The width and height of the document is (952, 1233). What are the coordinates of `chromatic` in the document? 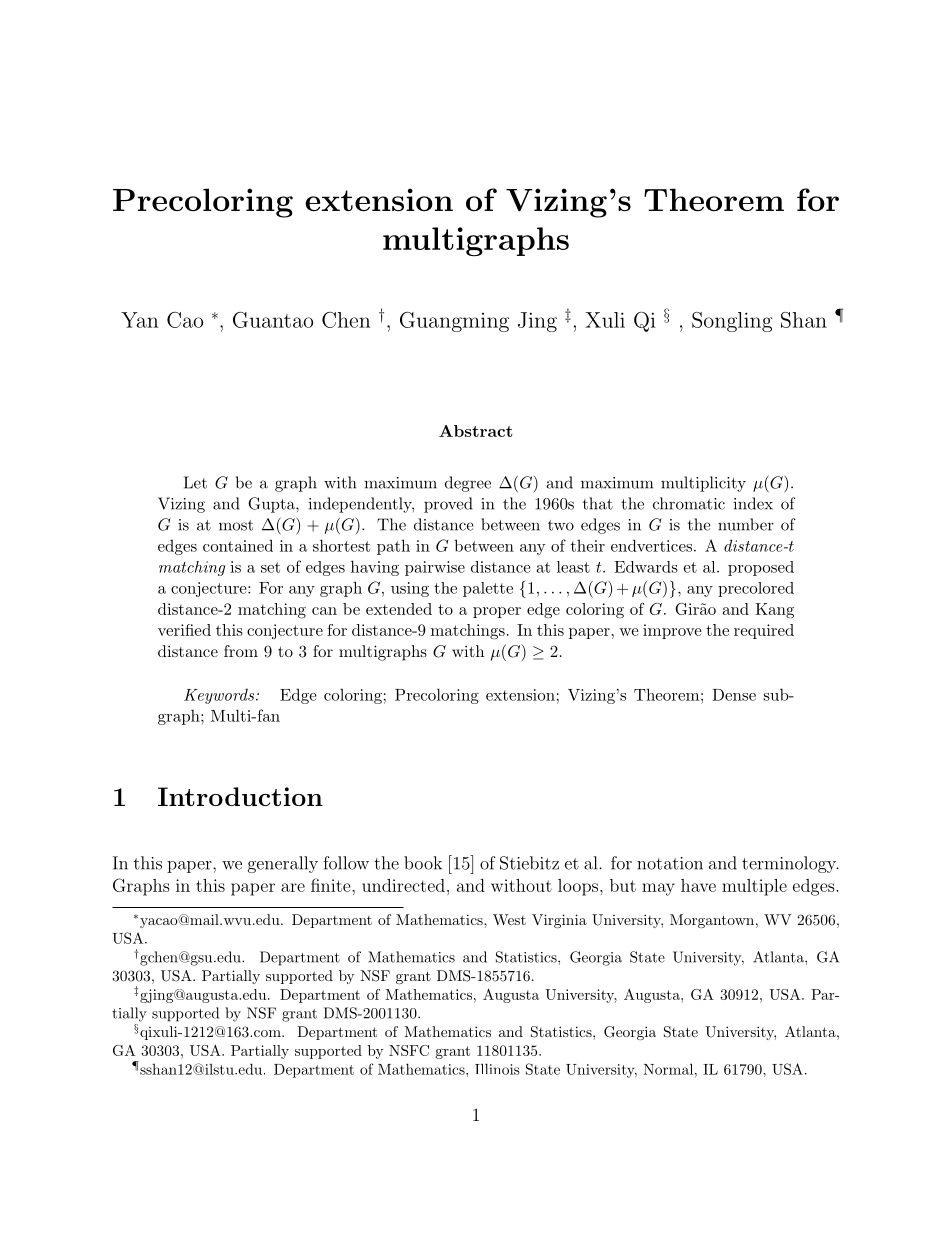 It's located at (689, 503).
